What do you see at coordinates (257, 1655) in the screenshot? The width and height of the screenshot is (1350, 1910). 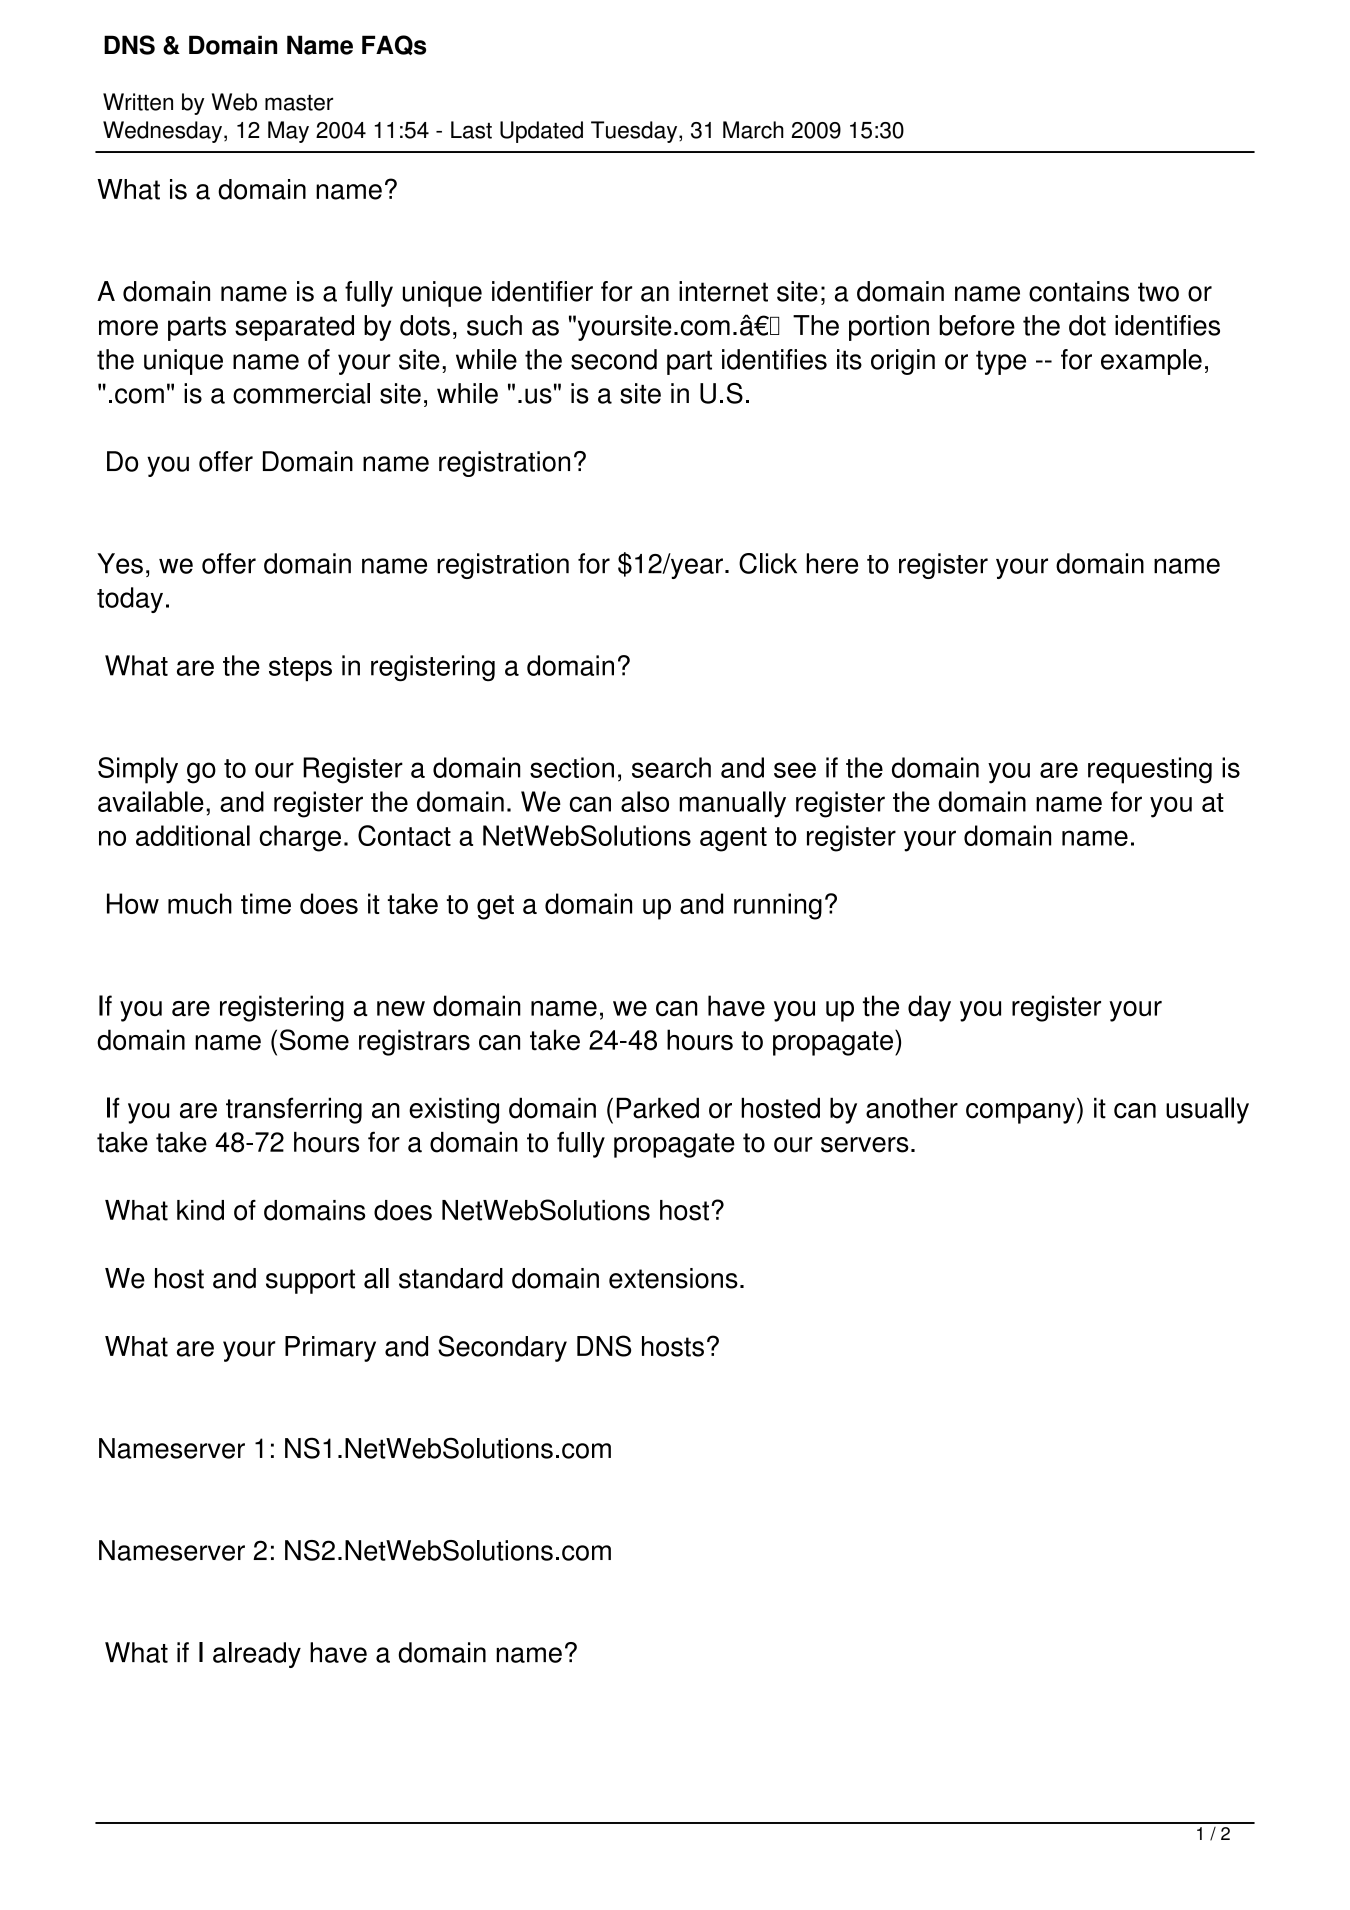 I see `already` at bounding box center [257, 1655].
